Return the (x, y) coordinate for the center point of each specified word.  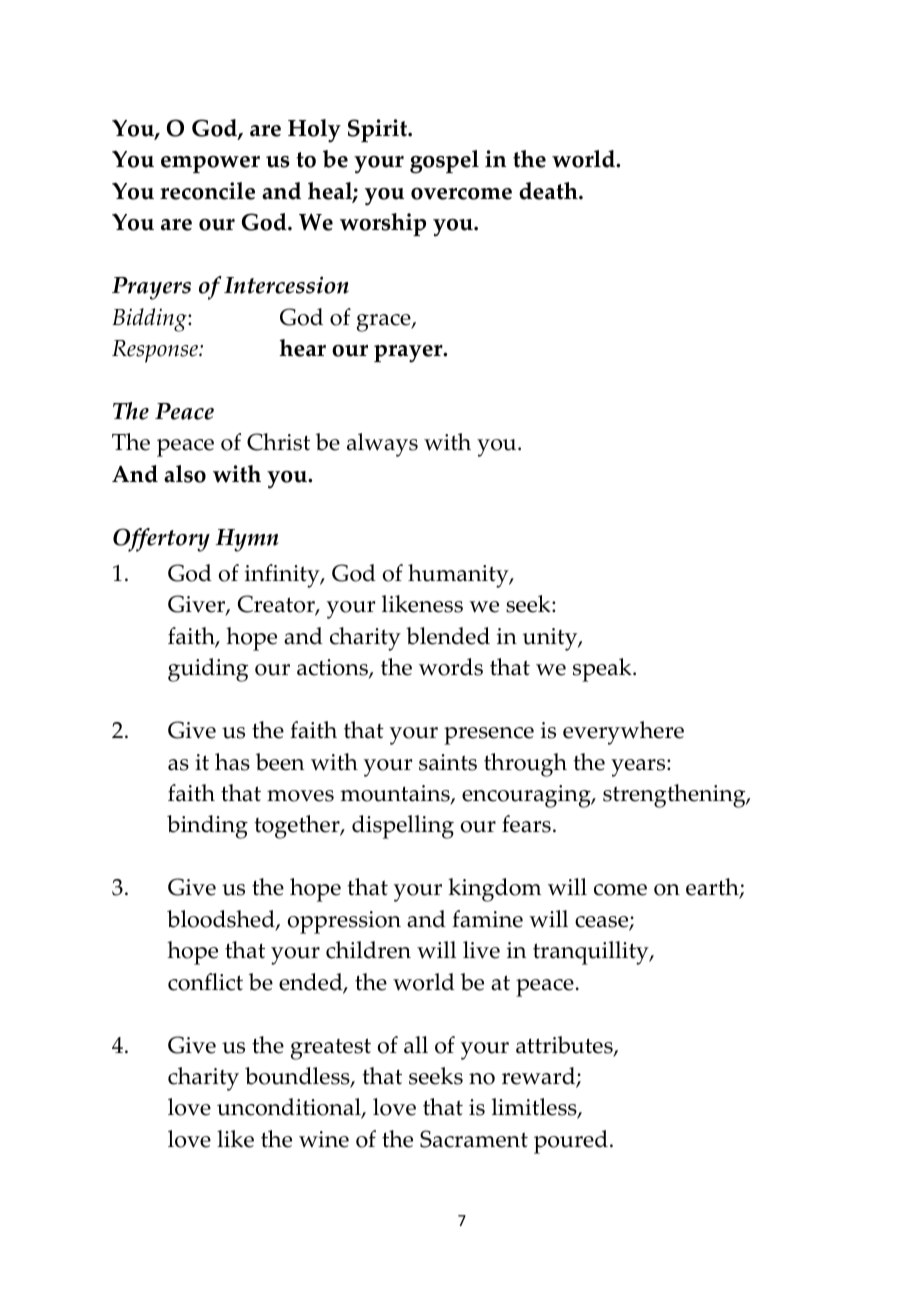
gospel (444, 162)
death (549, 191)
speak (603, 670)
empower (210, 164)
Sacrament (474, 1139)
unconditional (290, 1108)
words (451, 667)
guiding (208, 670)
